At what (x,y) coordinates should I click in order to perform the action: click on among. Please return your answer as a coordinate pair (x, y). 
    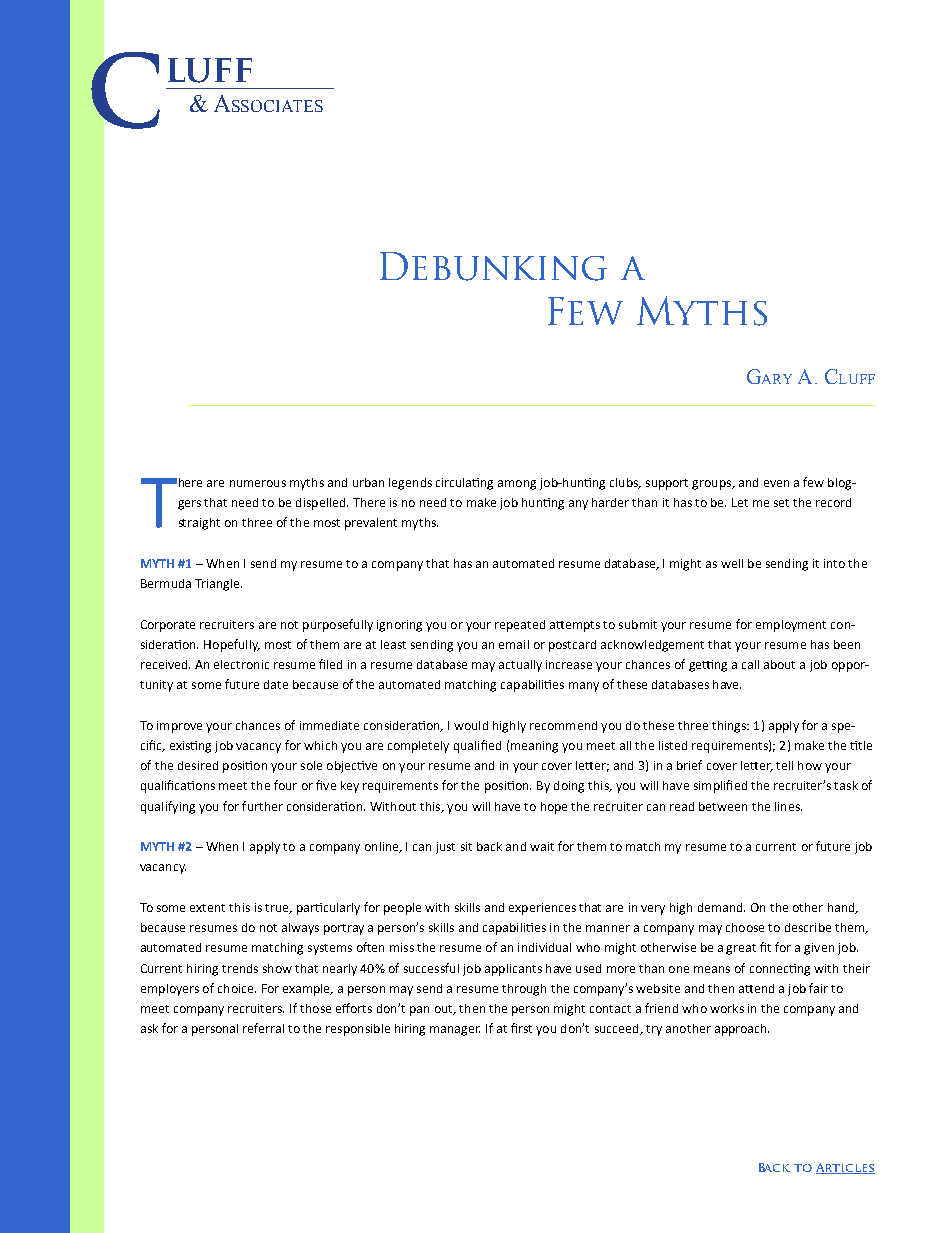
    Looking at the image, I should click on (517, 485).
